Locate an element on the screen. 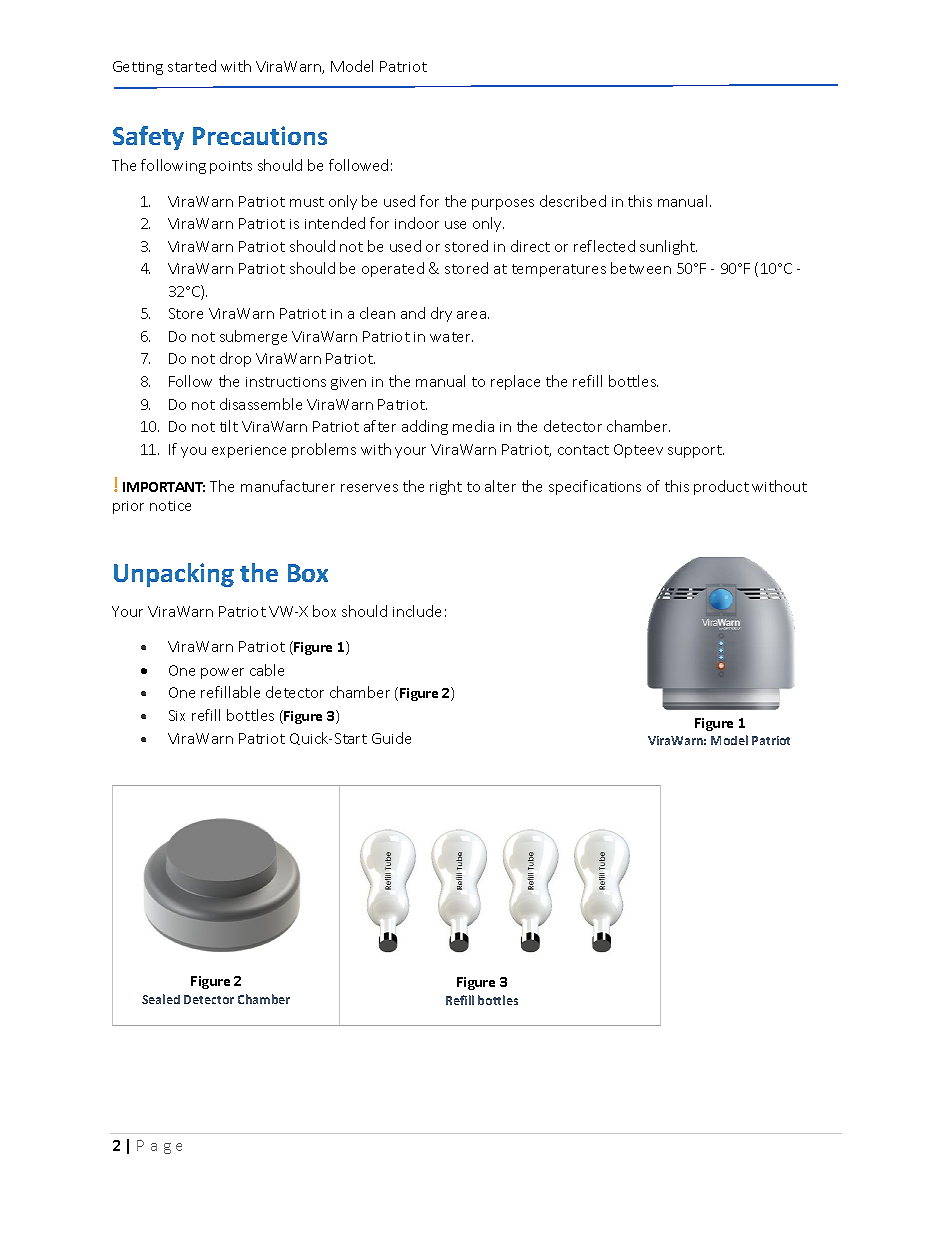  Guide is located at coordinates (391, 738).
